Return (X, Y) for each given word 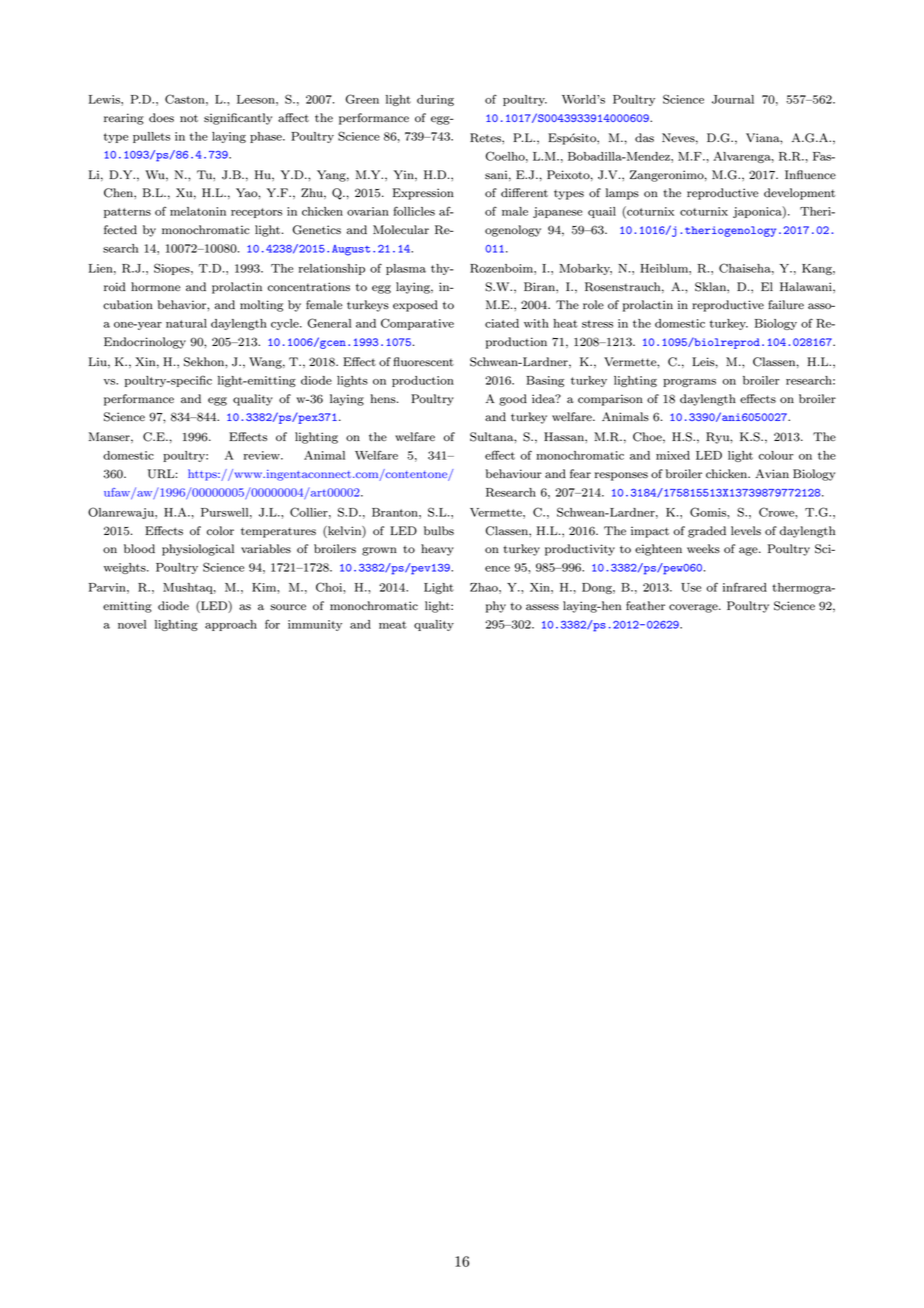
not (189, 118)
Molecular (401, 229)
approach (231, 625)
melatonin (198, 211)
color (220, 530)
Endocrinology (145, 343)
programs (689, 383)
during (435, 100)
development (799, 194)
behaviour (514, 474)
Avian (772, 473)
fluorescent (423, 362)
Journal (733, 99)
